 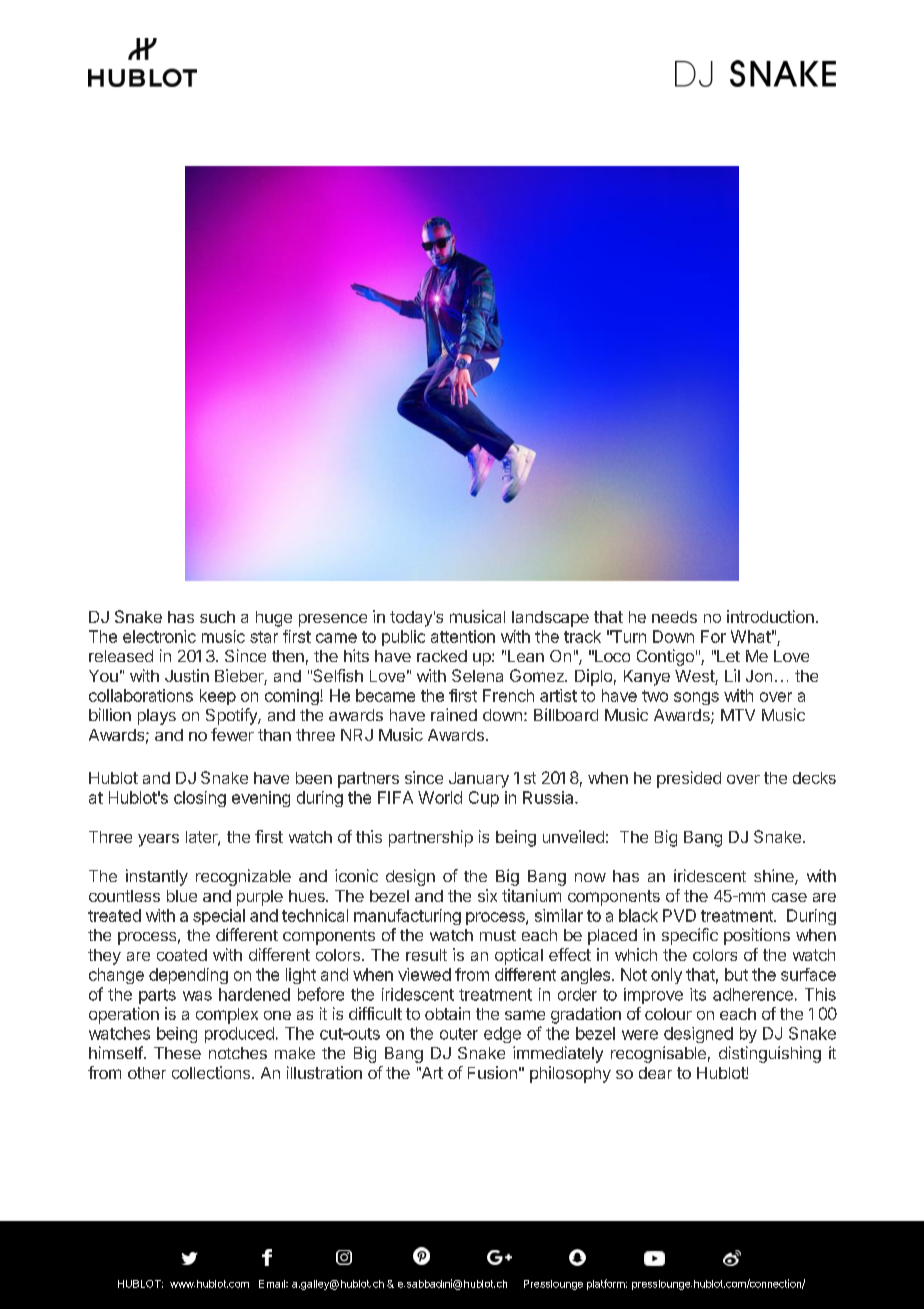 I want to click on six, so click(x=487, y=895).
